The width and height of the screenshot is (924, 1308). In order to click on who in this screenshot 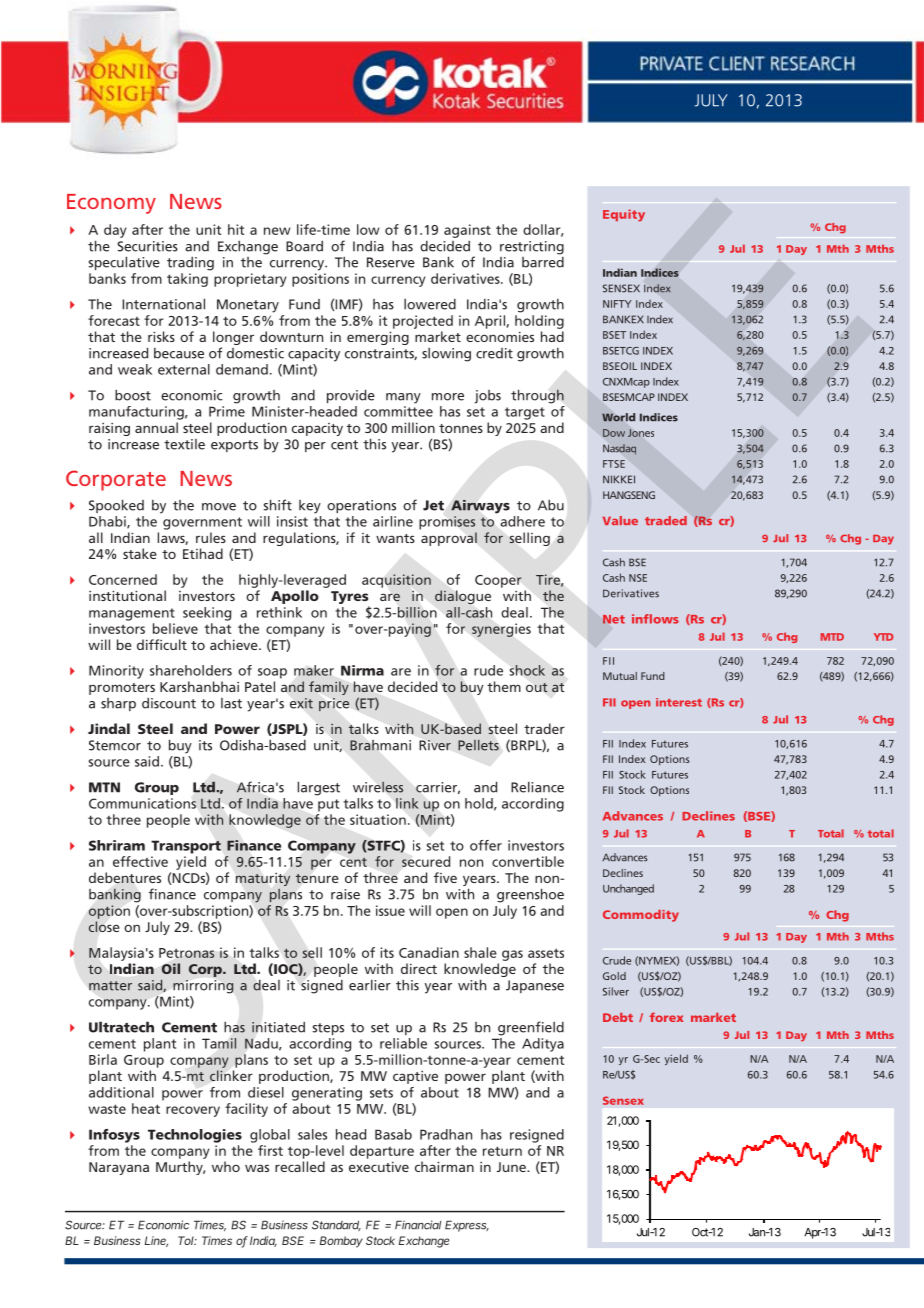, I will do `click(226, 1166)`.
